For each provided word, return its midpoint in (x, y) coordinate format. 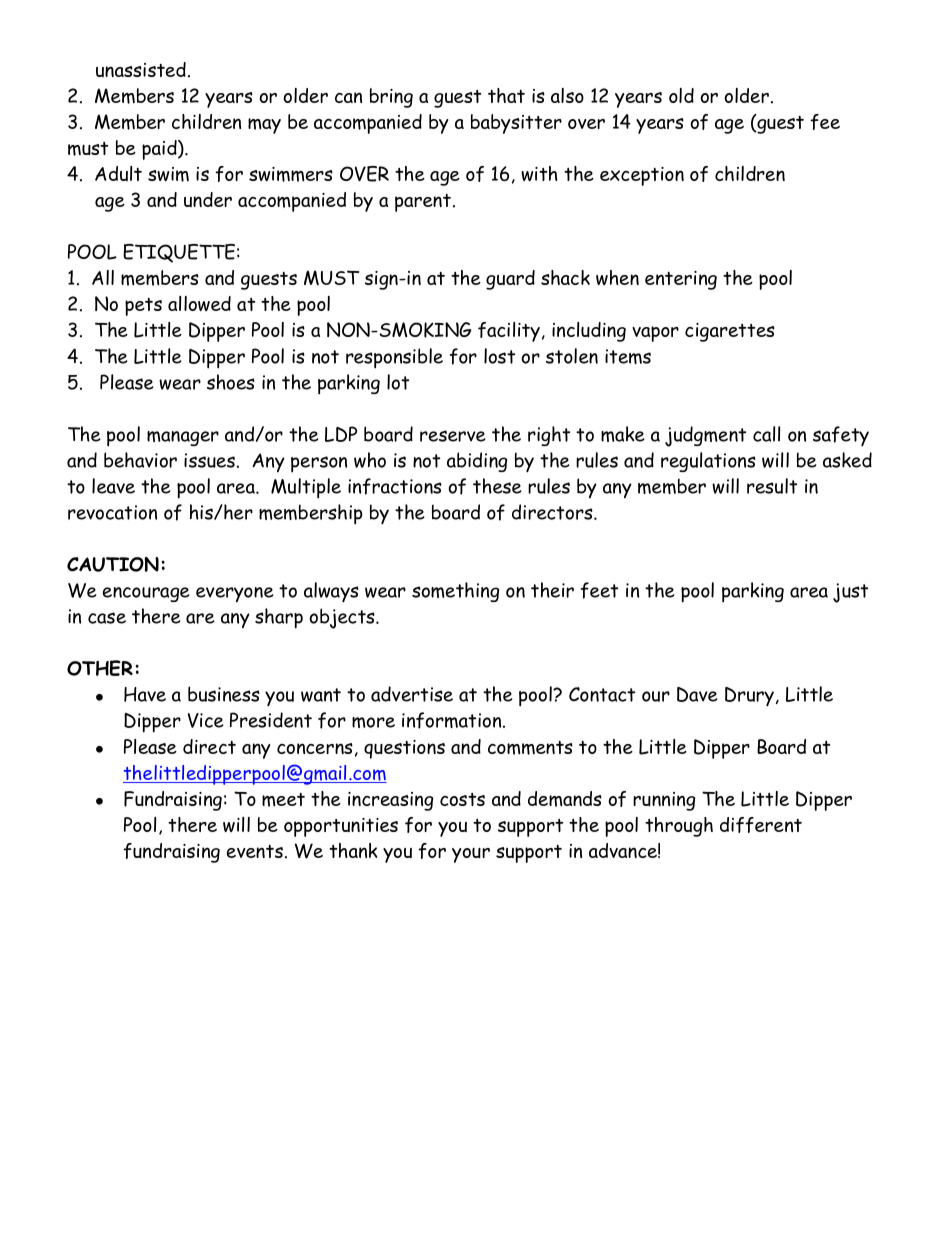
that (506, 95)
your (471, 855)
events (255, 851)
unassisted (141, 69)
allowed (199, 303)
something (455, 592)
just (850, 593)
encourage (146, 594)
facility (509, 332)
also (567, 95)
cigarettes (730, 332)
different (761, 825)
